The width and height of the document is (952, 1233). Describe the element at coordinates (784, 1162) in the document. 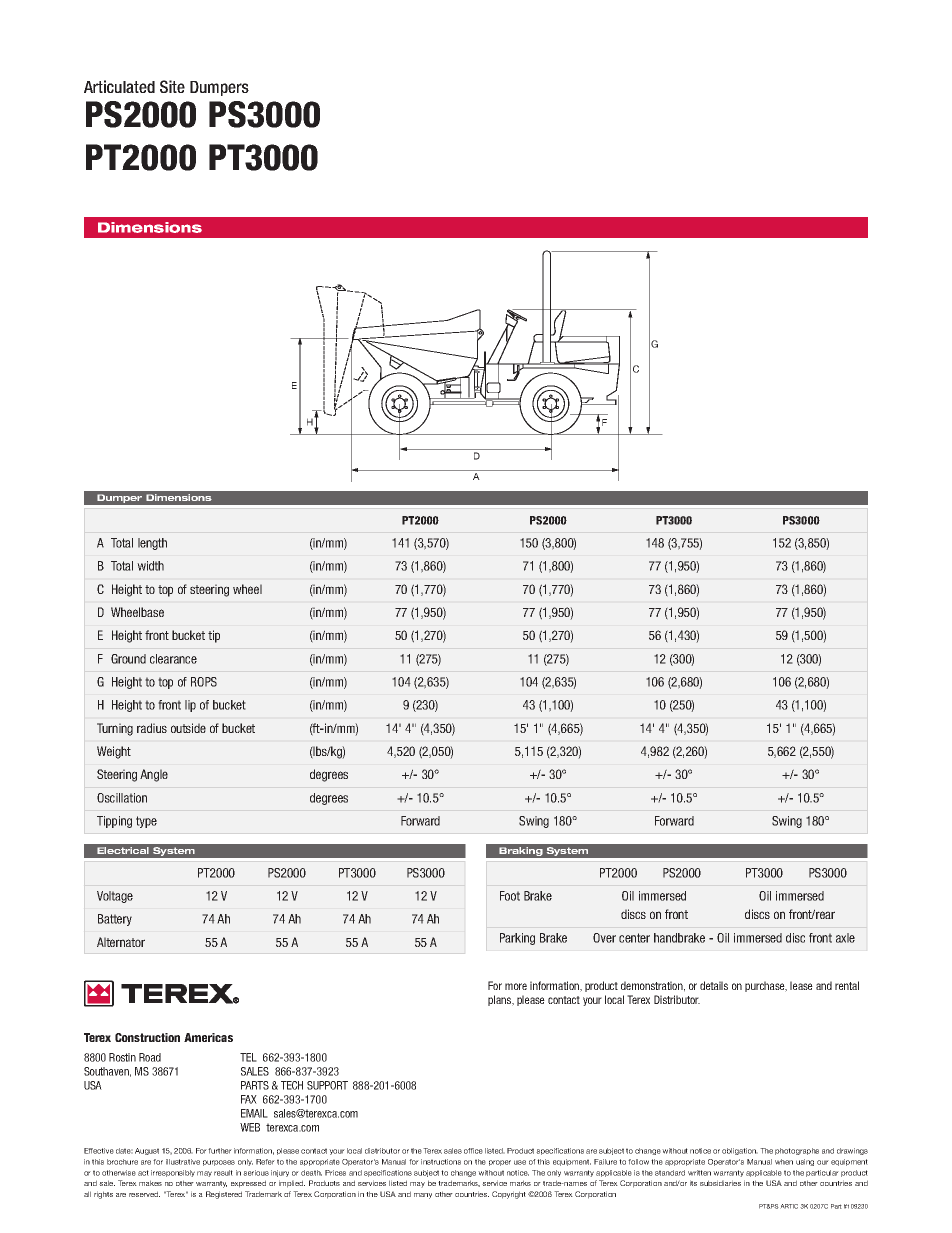

I see `when` at that location.
